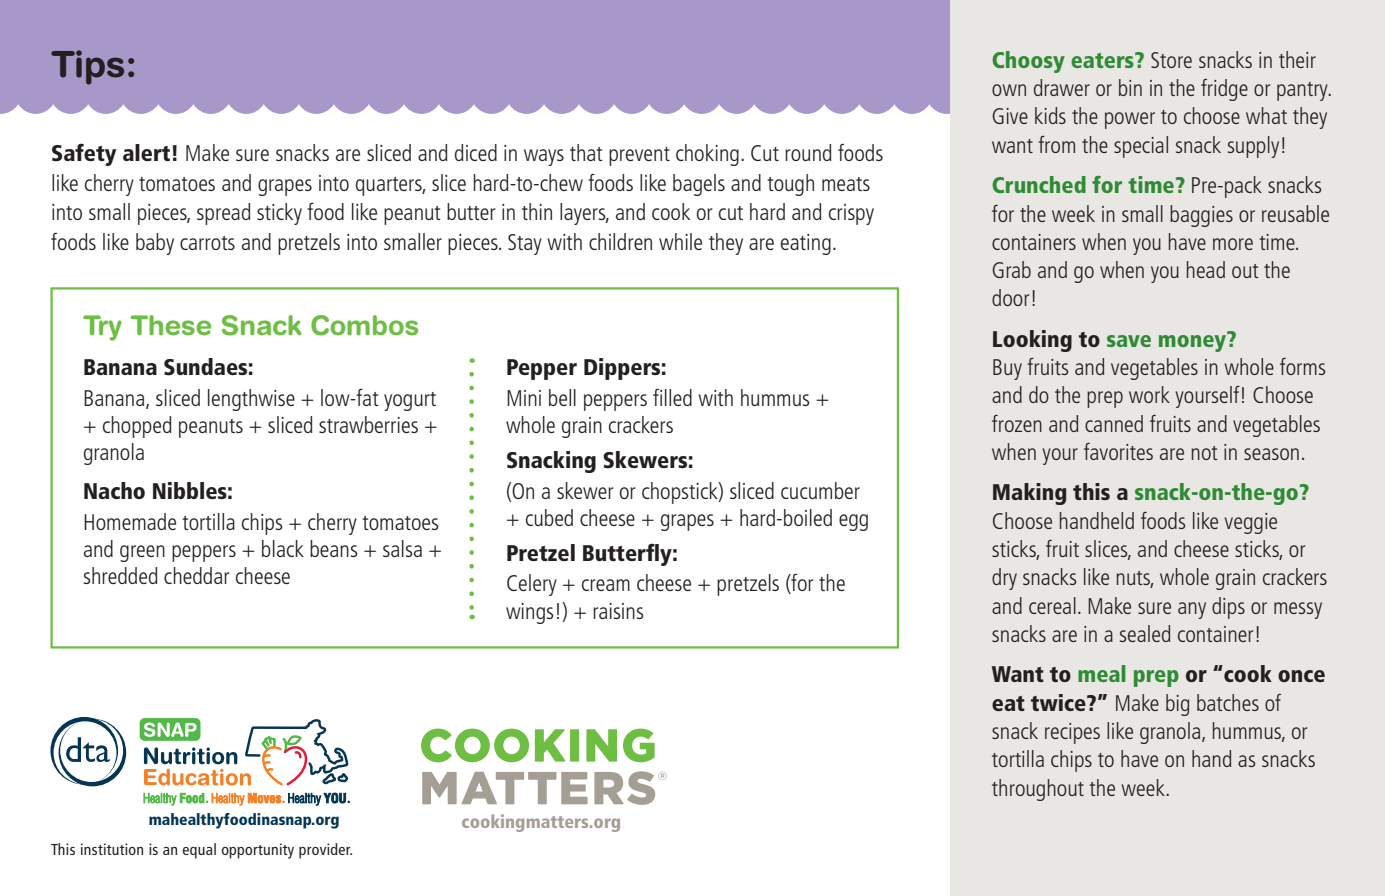  Describe the element at coordinates (707, 155) in the screenshot. I see `choking` at that location.
